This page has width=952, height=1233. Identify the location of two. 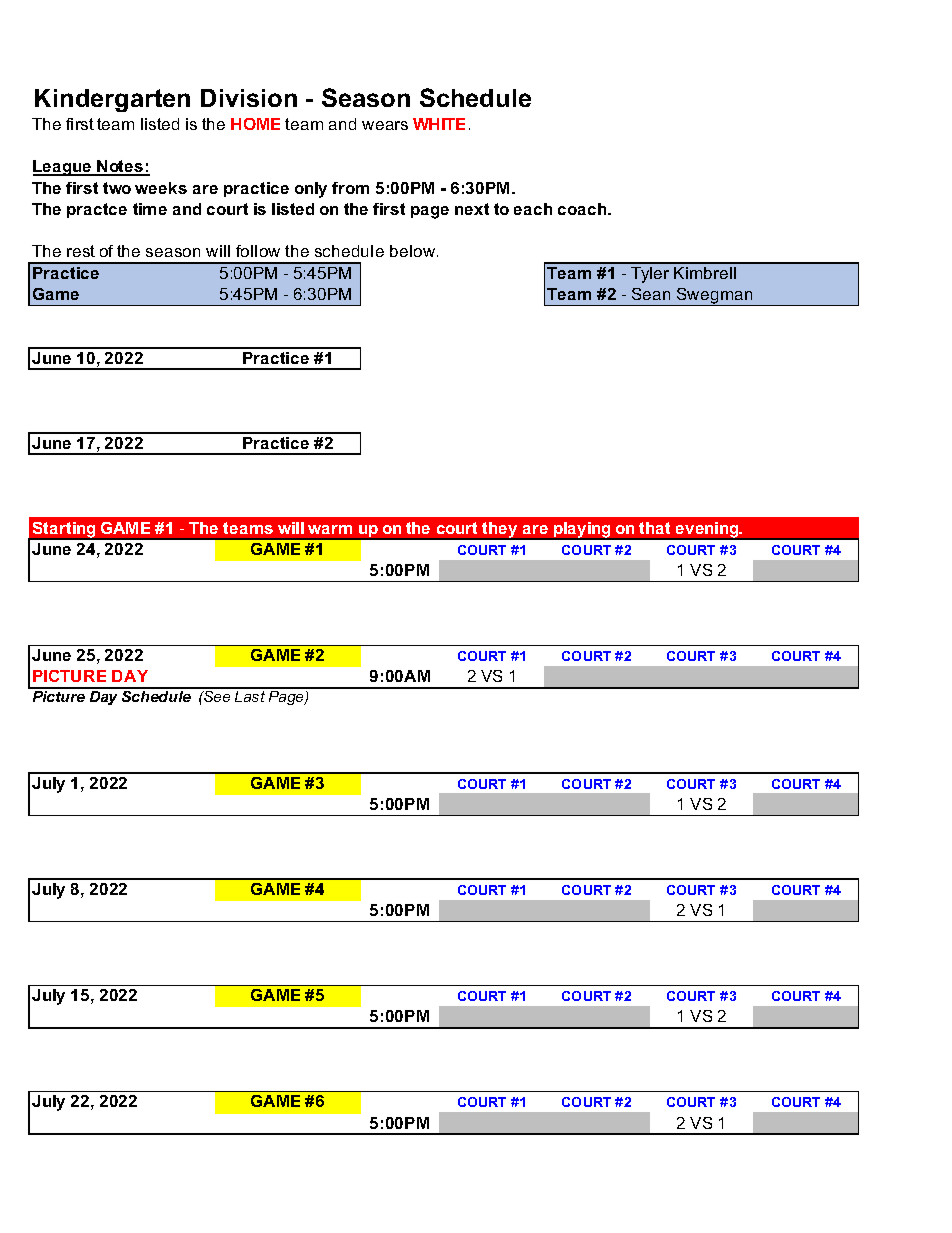
(117, 188).
